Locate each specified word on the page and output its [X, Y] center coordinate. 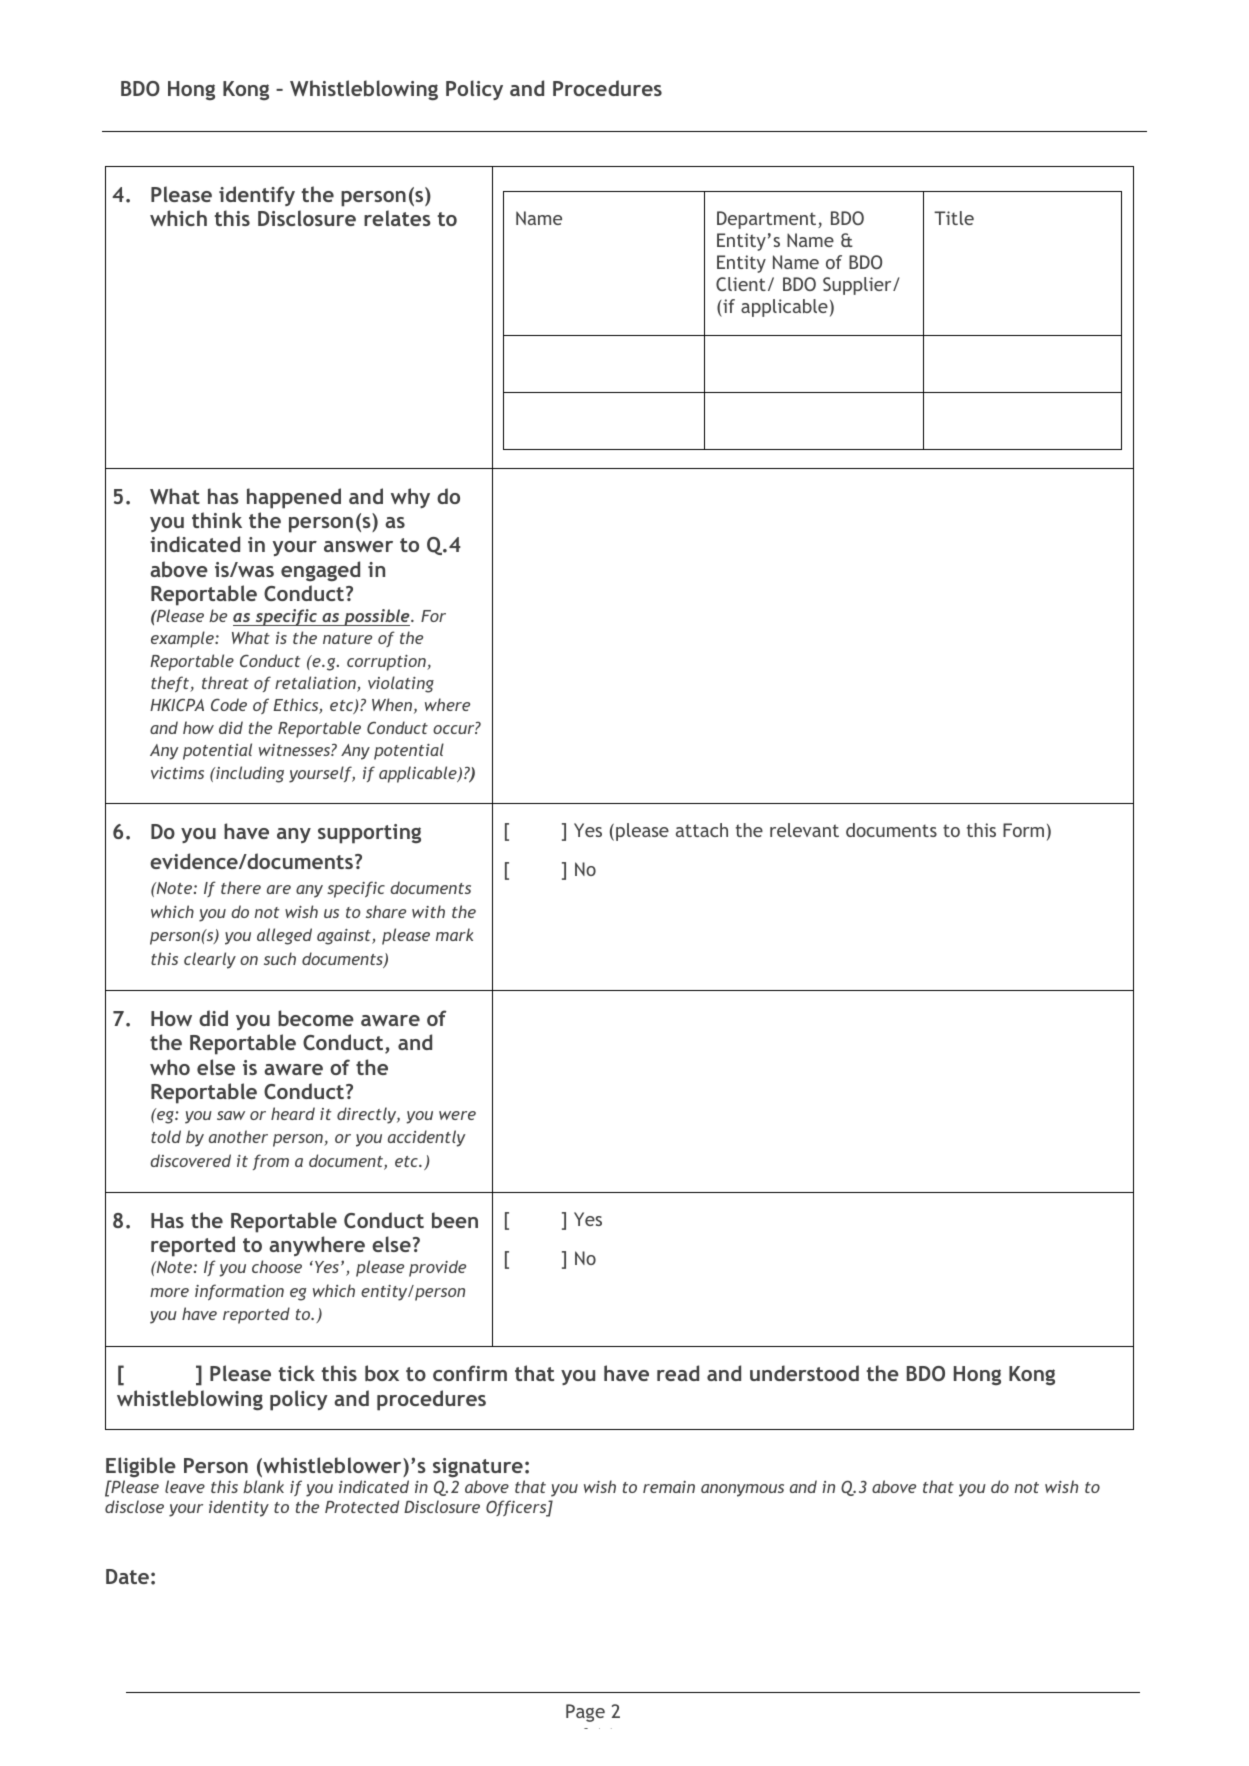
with [428, 911]
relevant [804, 830]
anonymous [742, 1490]
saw [231, 1115]
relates [397, 218]
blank [263, 1486]
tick [297, 1373]
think [217, 520]
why [410, 498]
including [249, 774]
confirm [470, 1373]
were [457, 1115]
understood [804, 1373]
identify [257, 196]
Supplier [858, 286]
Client [741, 284]
